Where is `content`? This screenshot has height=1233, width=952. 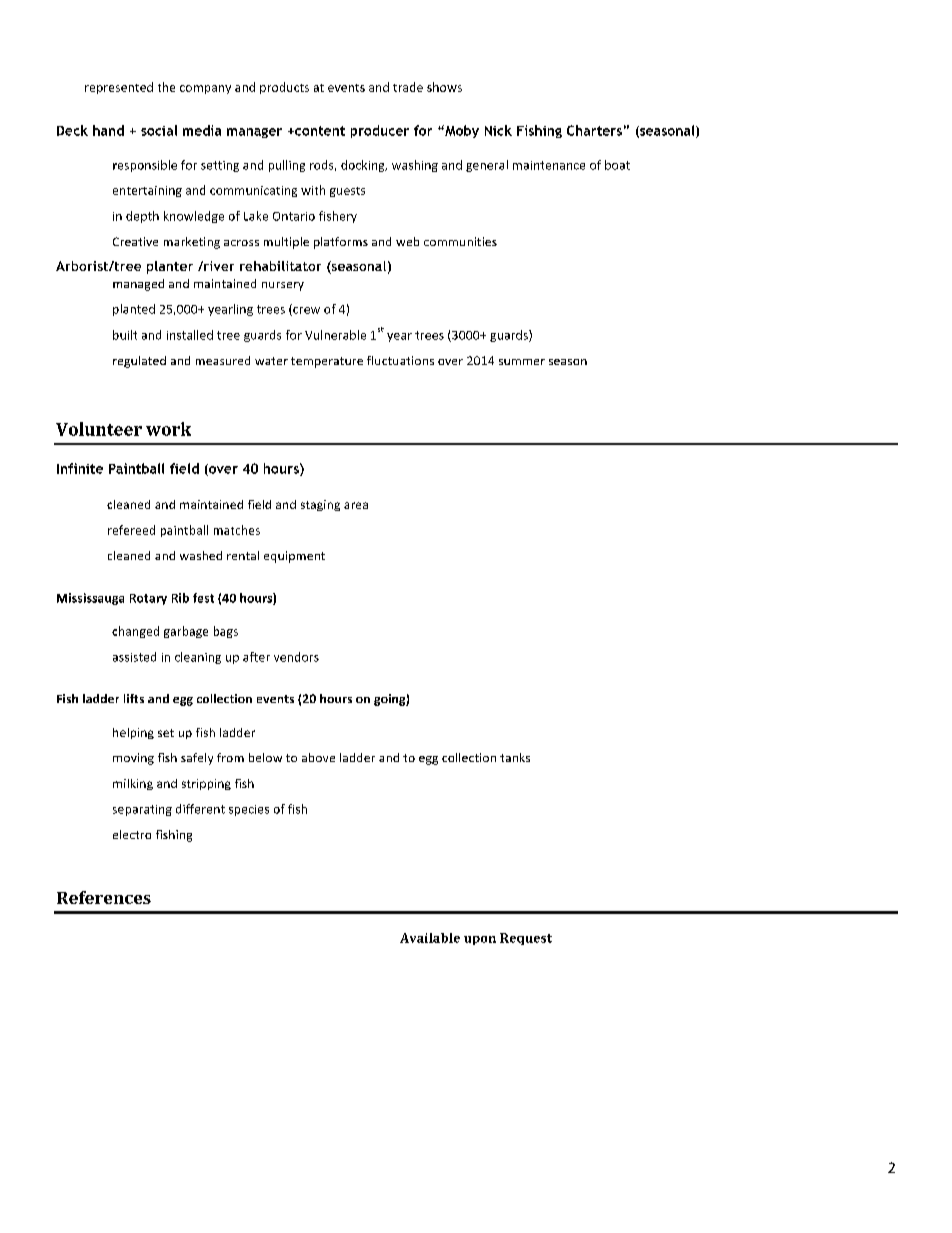 content is located at coordinates (319, 131).
